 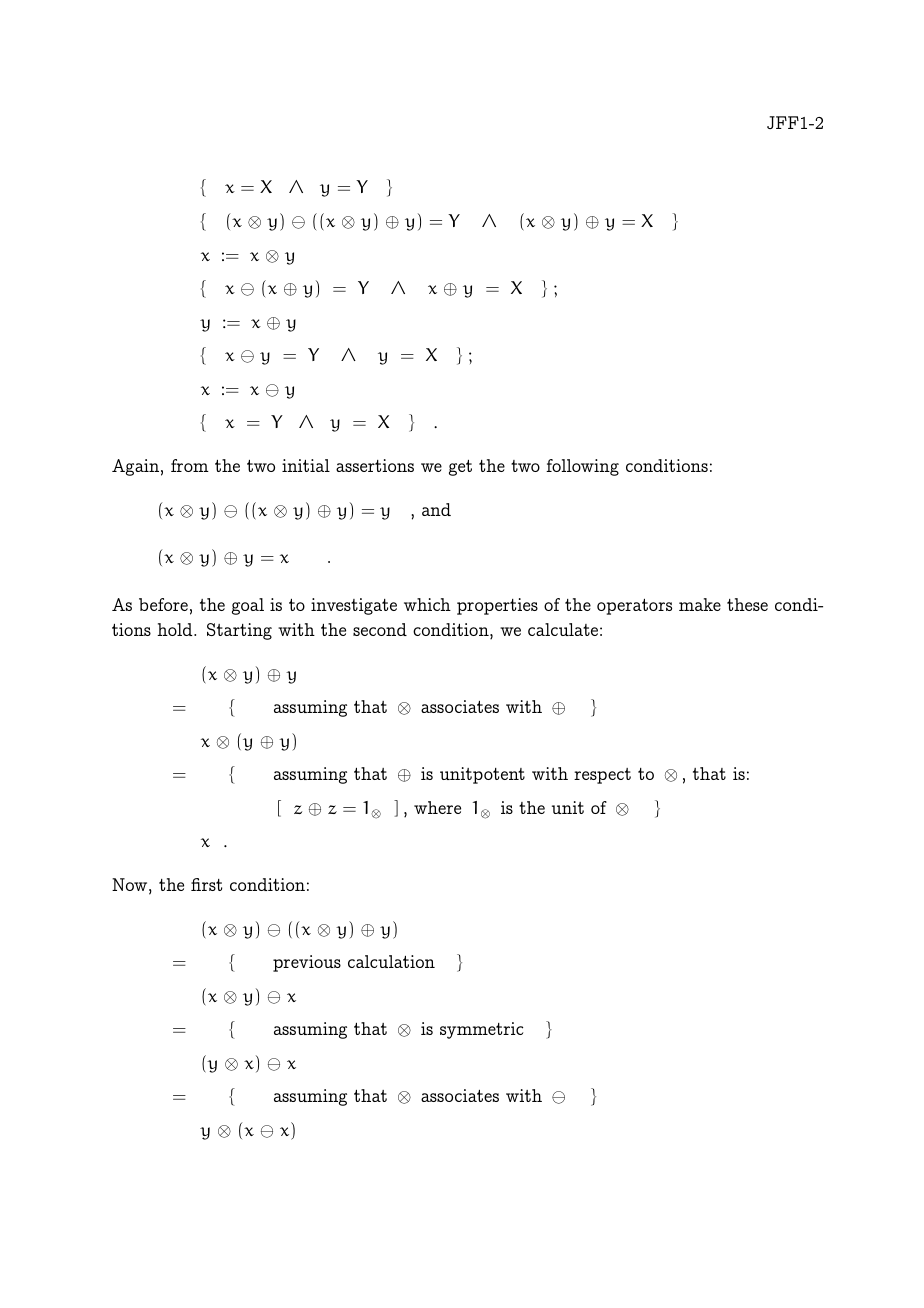 What do you see at coordinates (460, 468) in the page?
I see `get` at bounding box center [460, 468].
